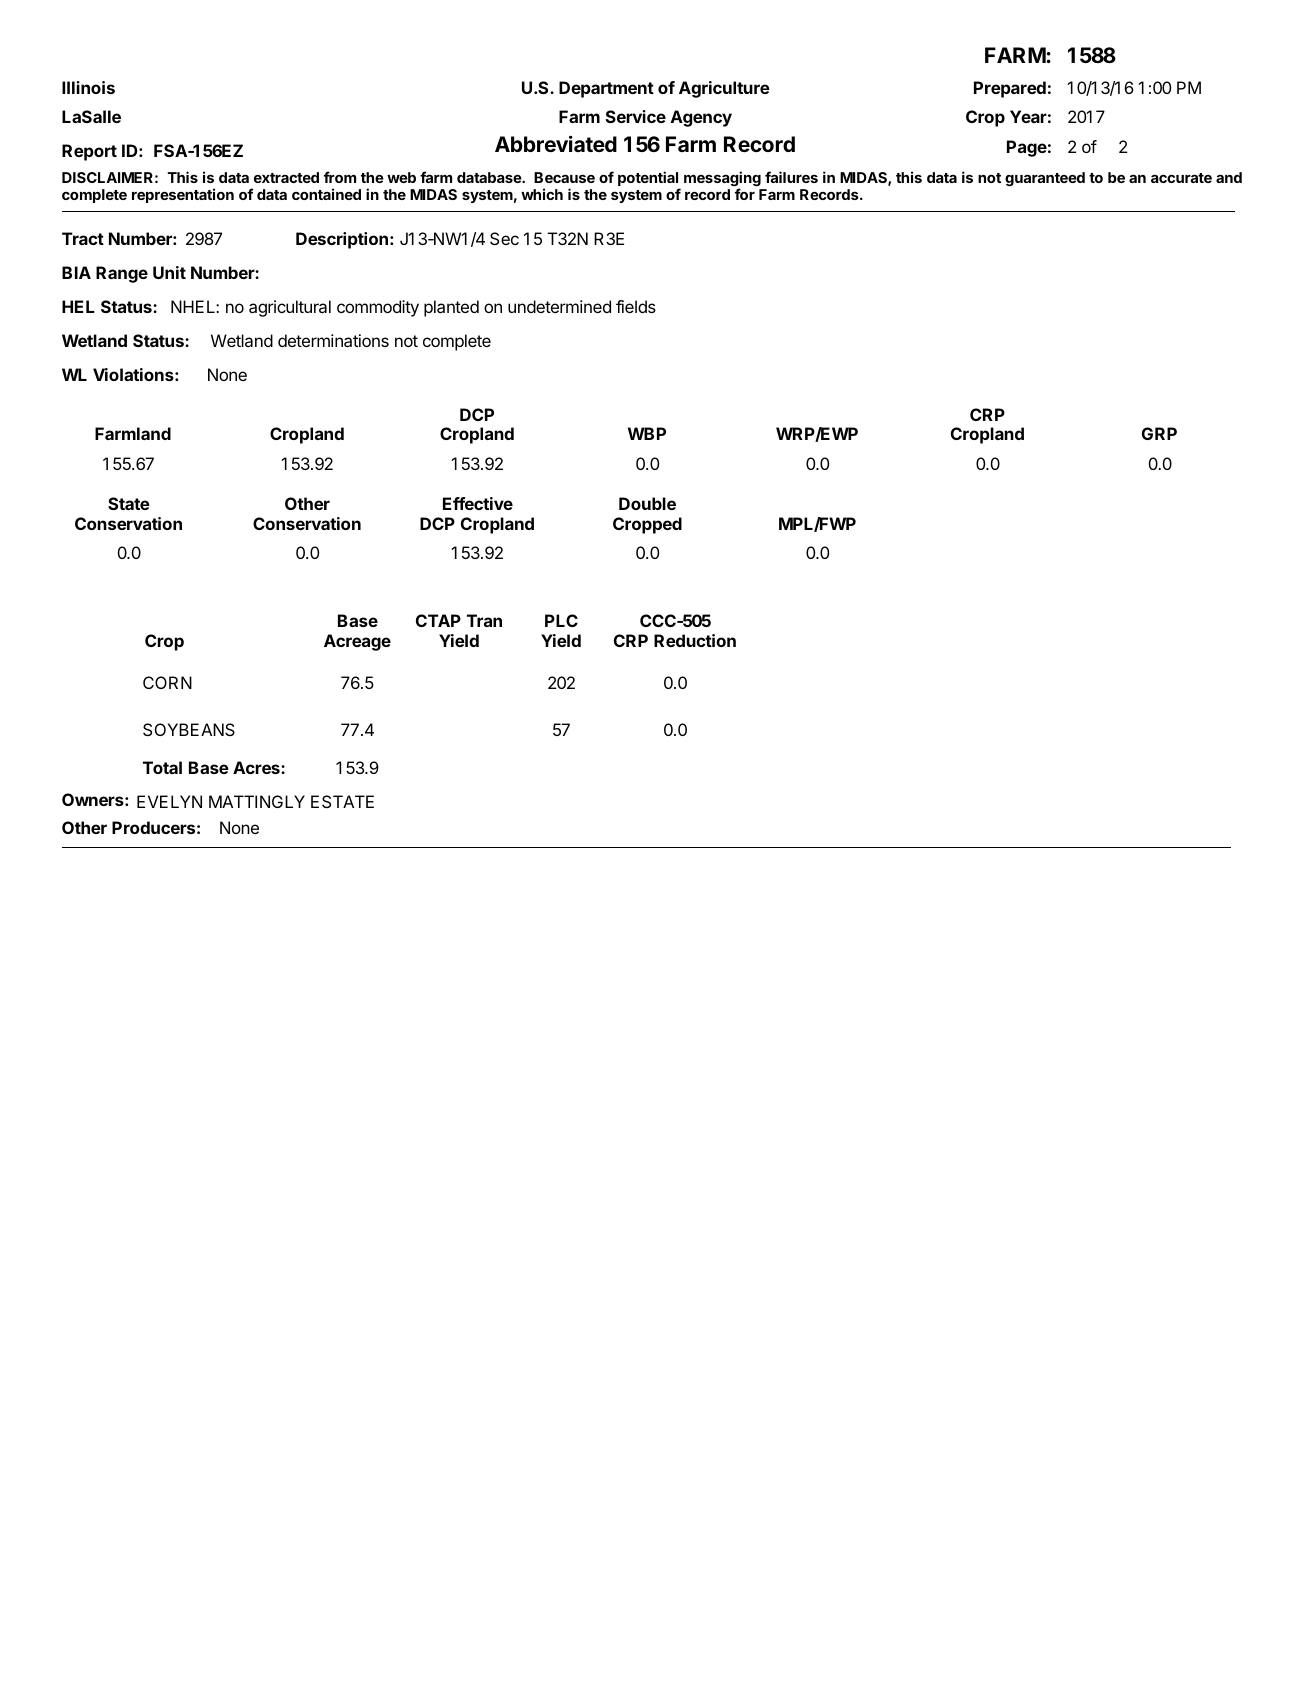 The height and width of the screenshot is (1684, 1301). I want to click on Service, so click(636, 116).
